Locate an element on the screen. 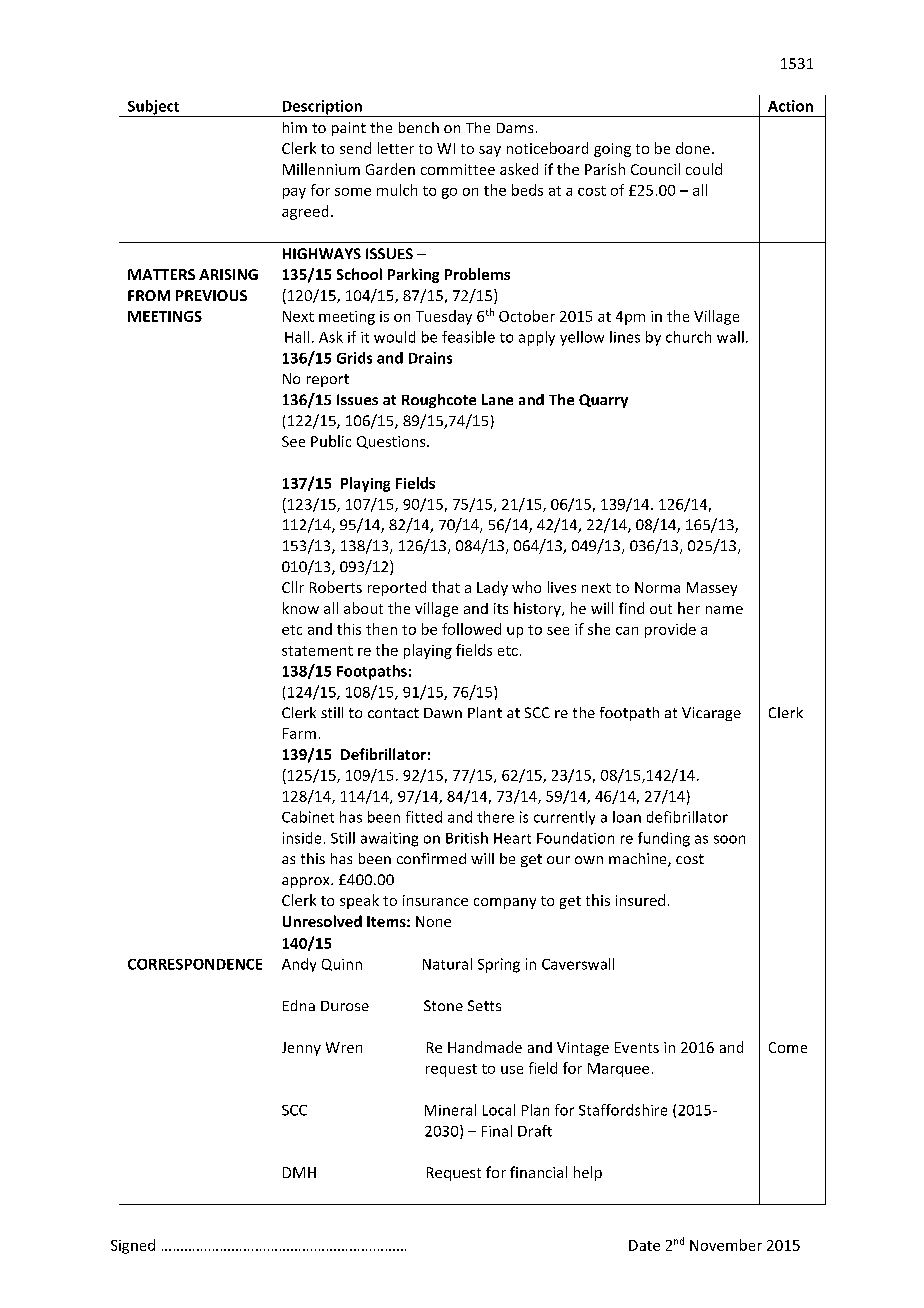 This screenshot has height=1308, width=924. Subject is located at coordinates (153, 108).
